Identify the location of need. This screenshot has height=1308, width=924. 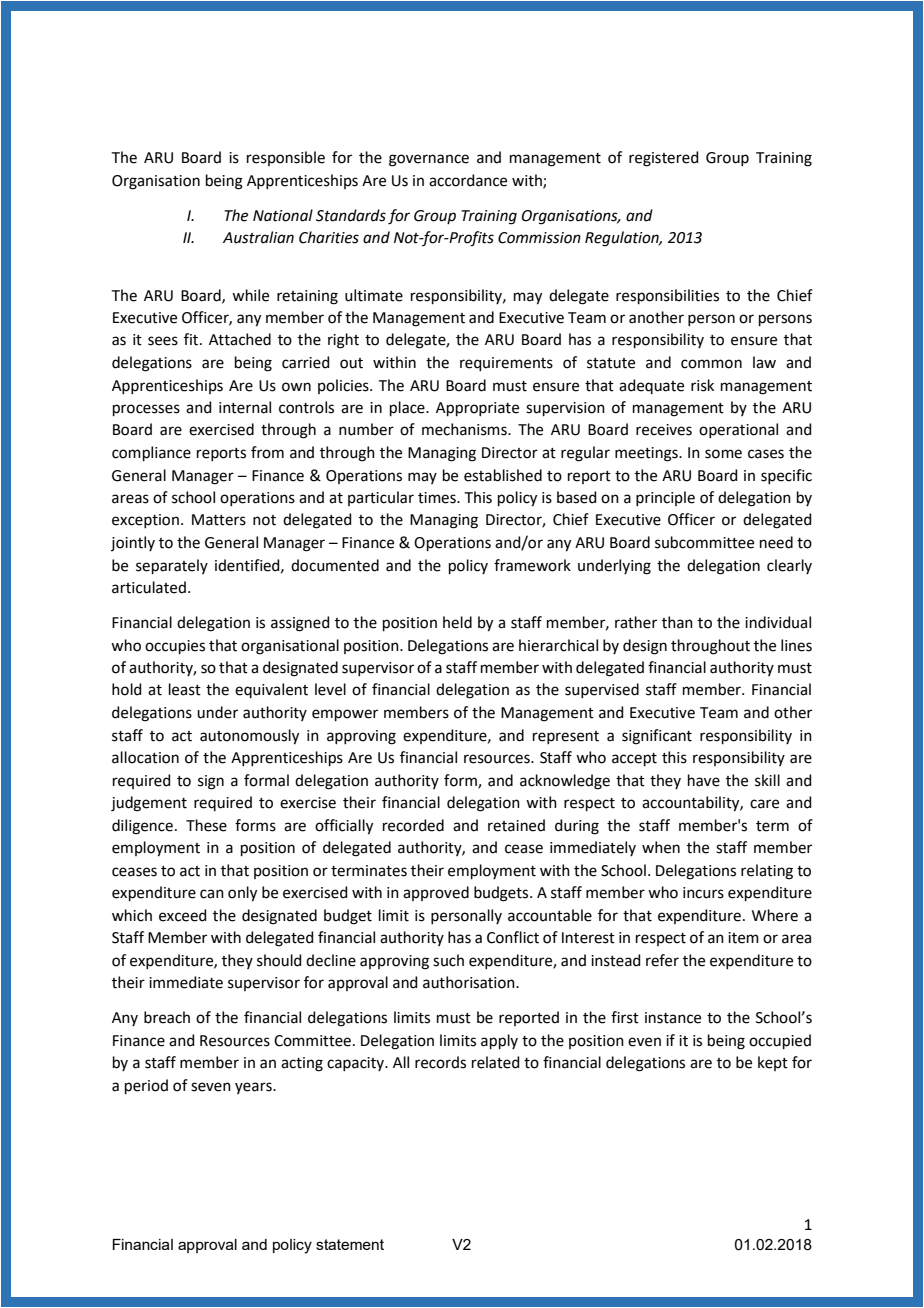
(776, 542).
